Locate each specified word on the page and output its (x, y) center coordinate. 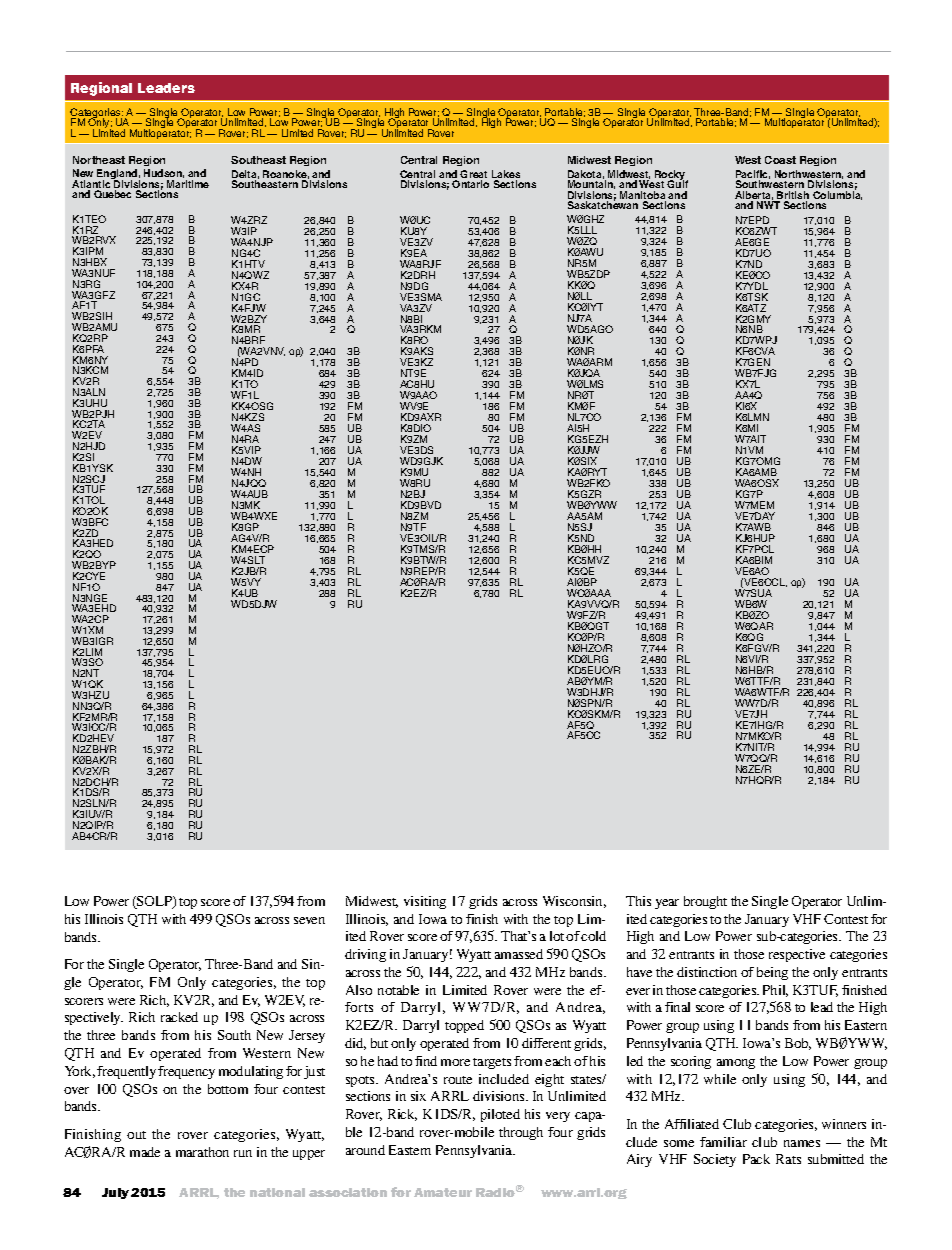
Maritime (188, 184)
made (145, 1152)
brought (705, 902)
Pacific (753, 175)
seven (309, 920)
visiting (425, 902)
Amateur (443, 1192)
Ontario (470, 184)
